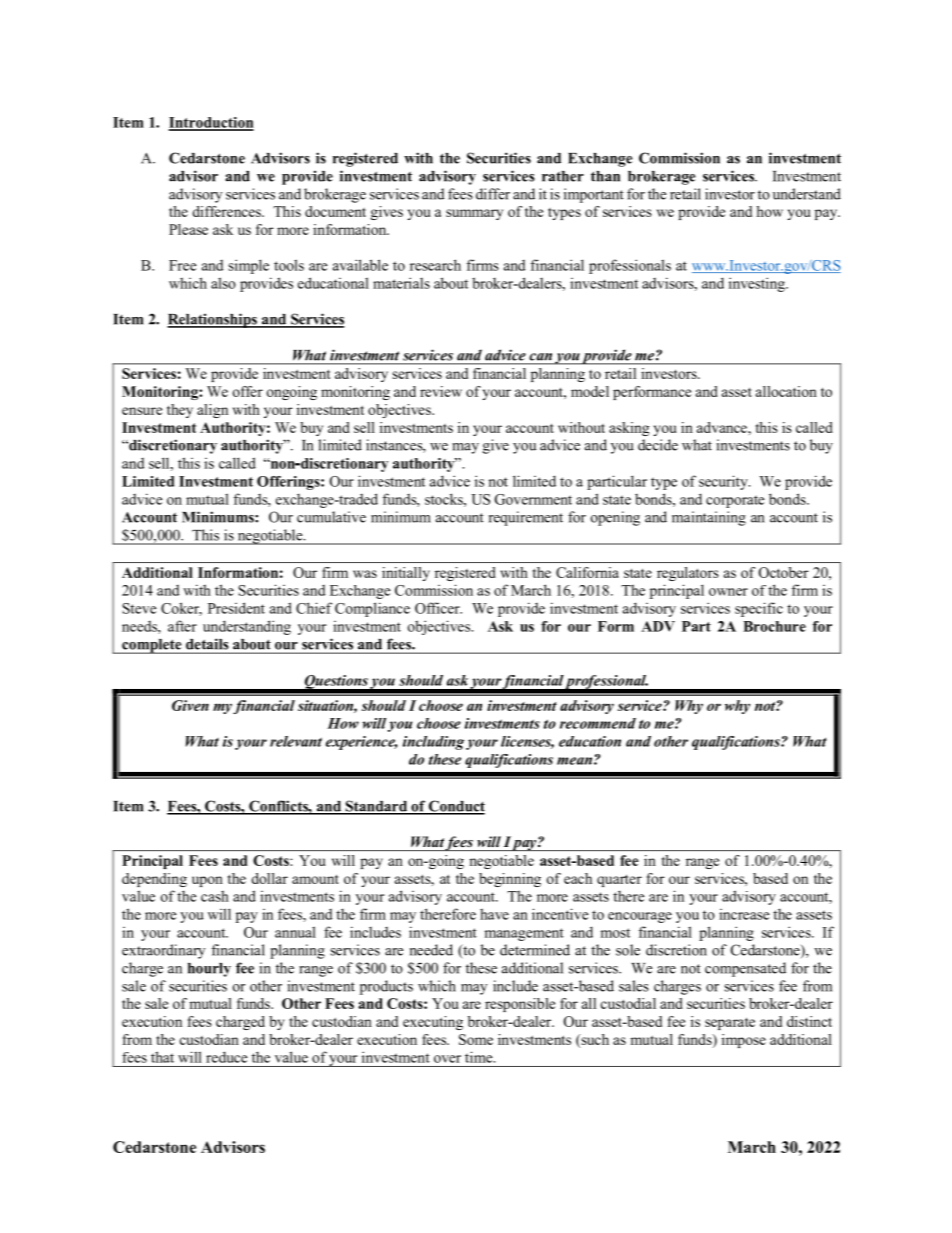  I want to click on Introduction, so click(211, 123).
